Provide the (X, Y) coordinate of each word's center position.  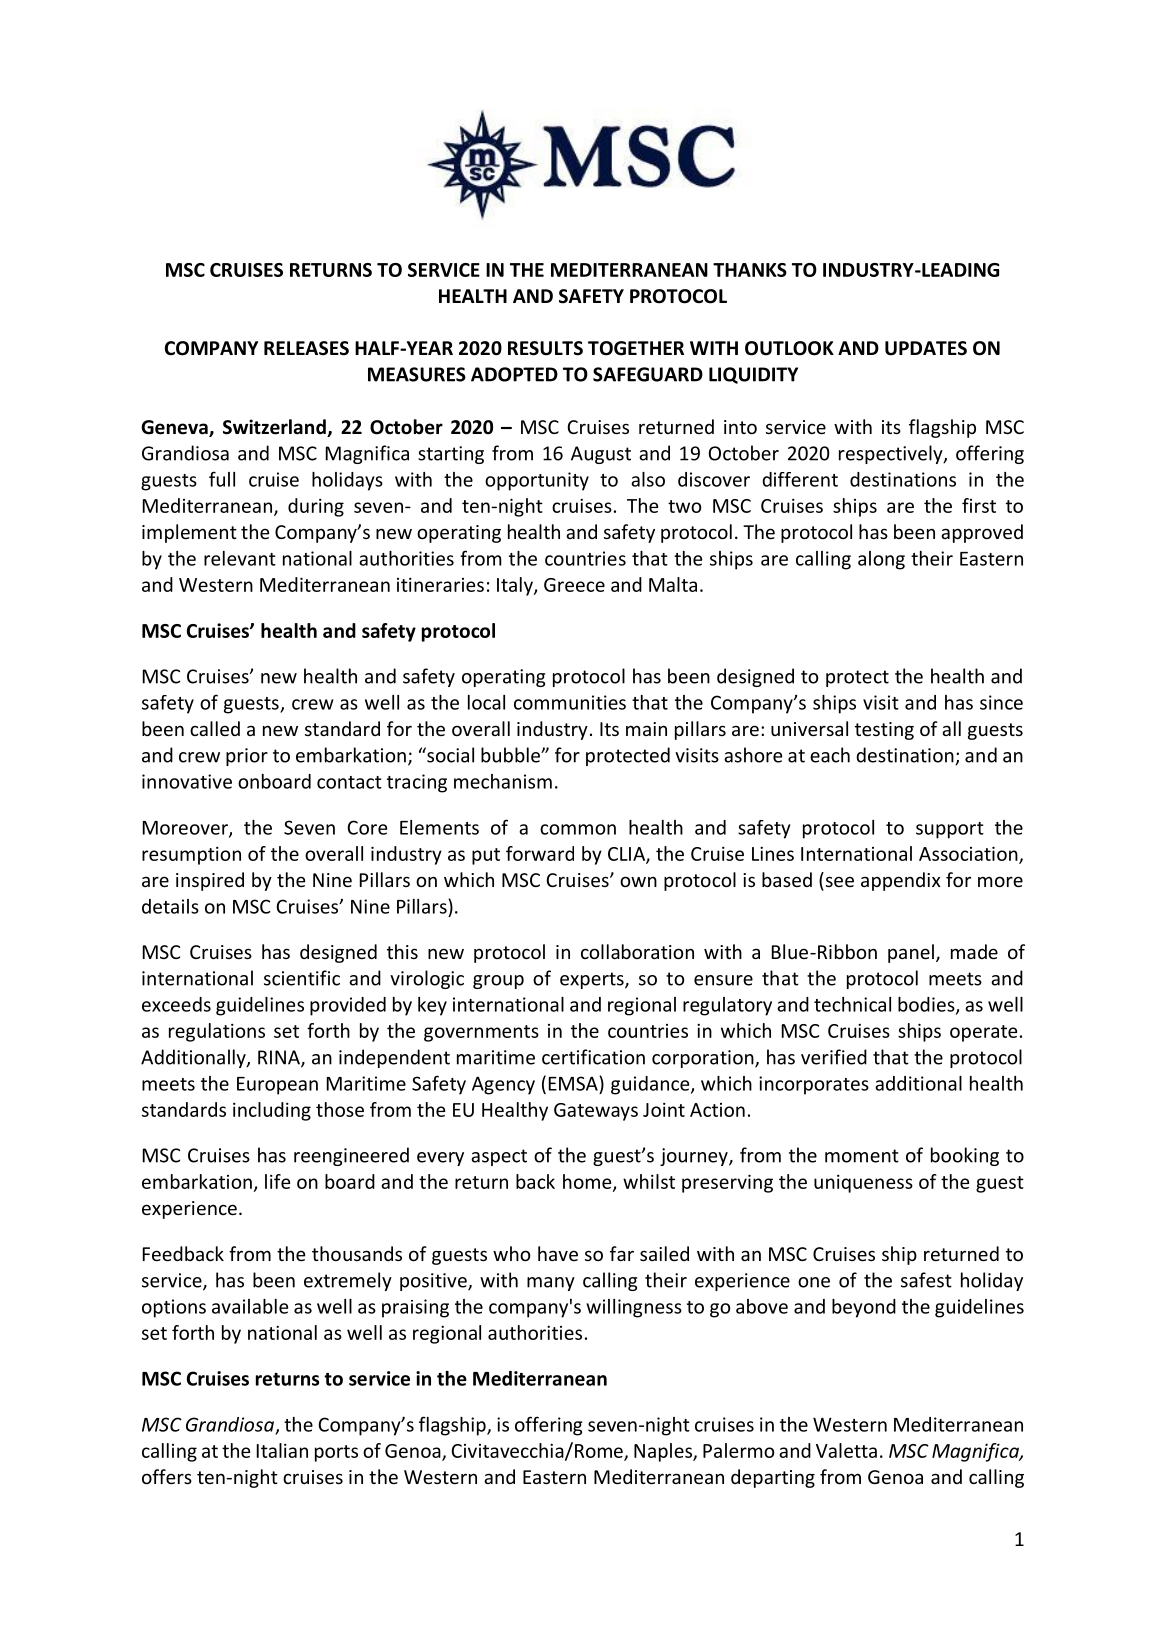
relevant (240, 558)
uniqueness (863, 1184)
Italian (282, 1450)
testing (884, 731)
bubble (511, 755)
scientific (302, 978)
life (277, 1181)
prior (247, 757)
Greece (574, 585)
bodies (927, 1005)
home (588, 1182)
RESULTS (545, 348)
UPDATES (926, 348)
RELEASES (306, 348)
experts (593, 980)
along (881, 560)
